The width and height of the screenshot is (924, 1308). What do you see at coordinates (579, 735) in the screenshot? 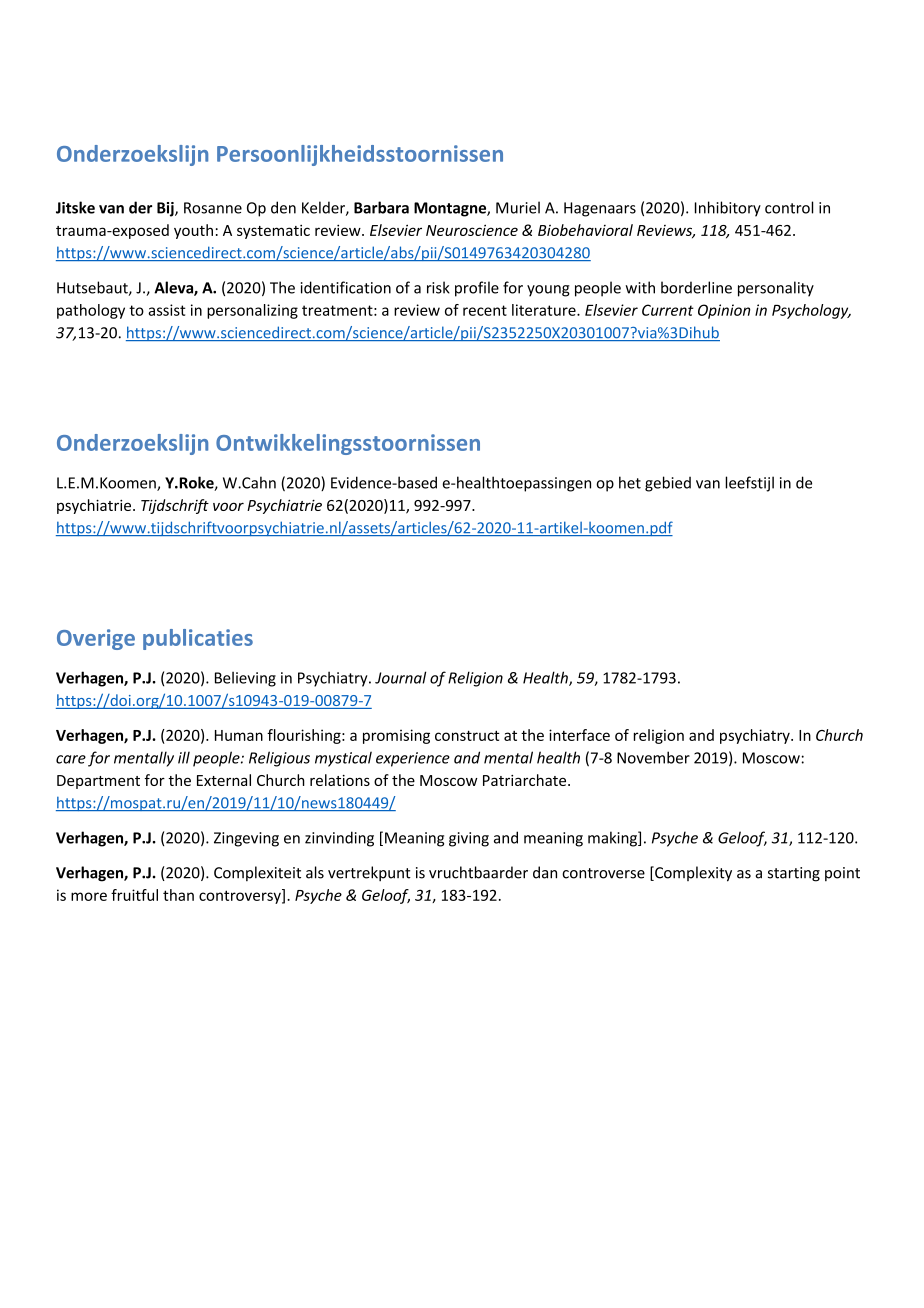
I see `interface` at bounding box center [579, 735].
